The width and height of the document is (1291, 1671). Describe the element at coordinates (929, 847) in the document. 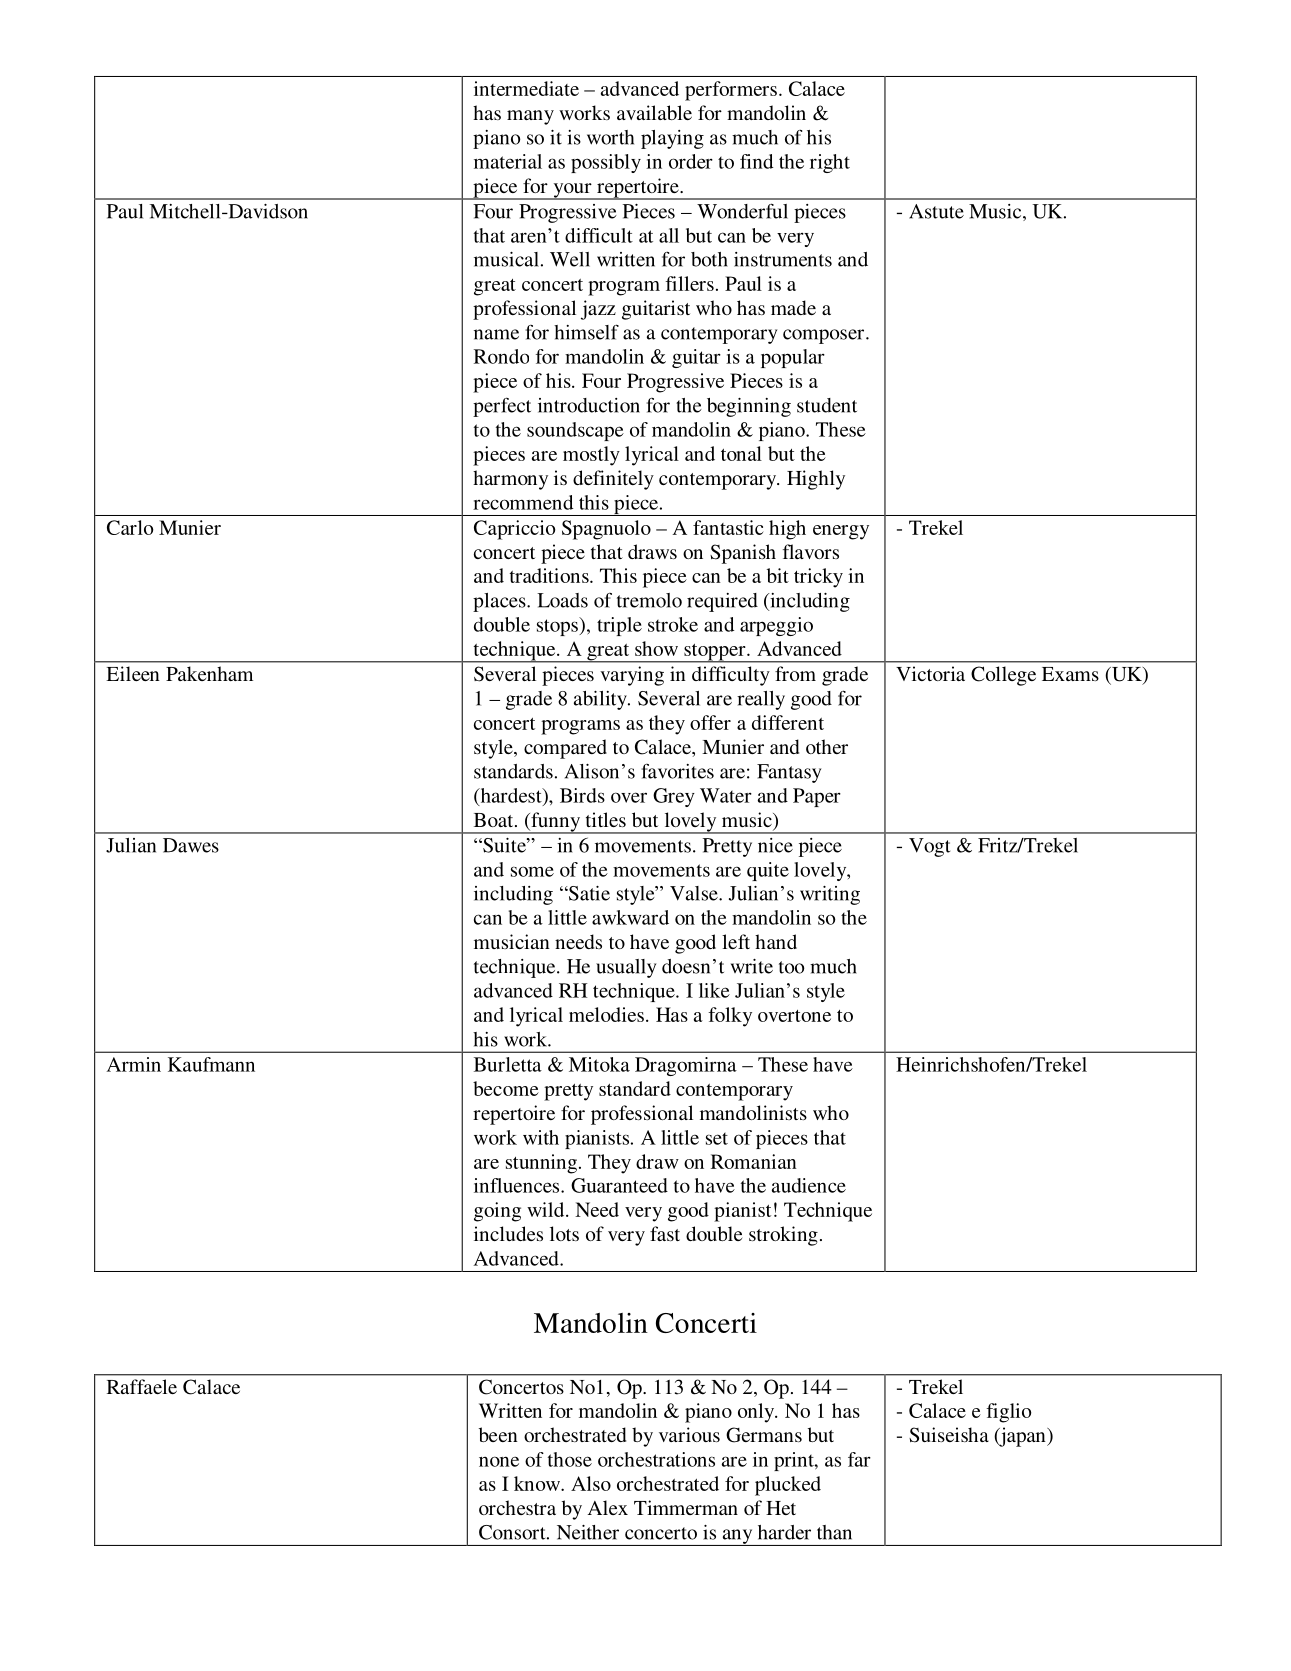

I see `Vogt` at that location.
